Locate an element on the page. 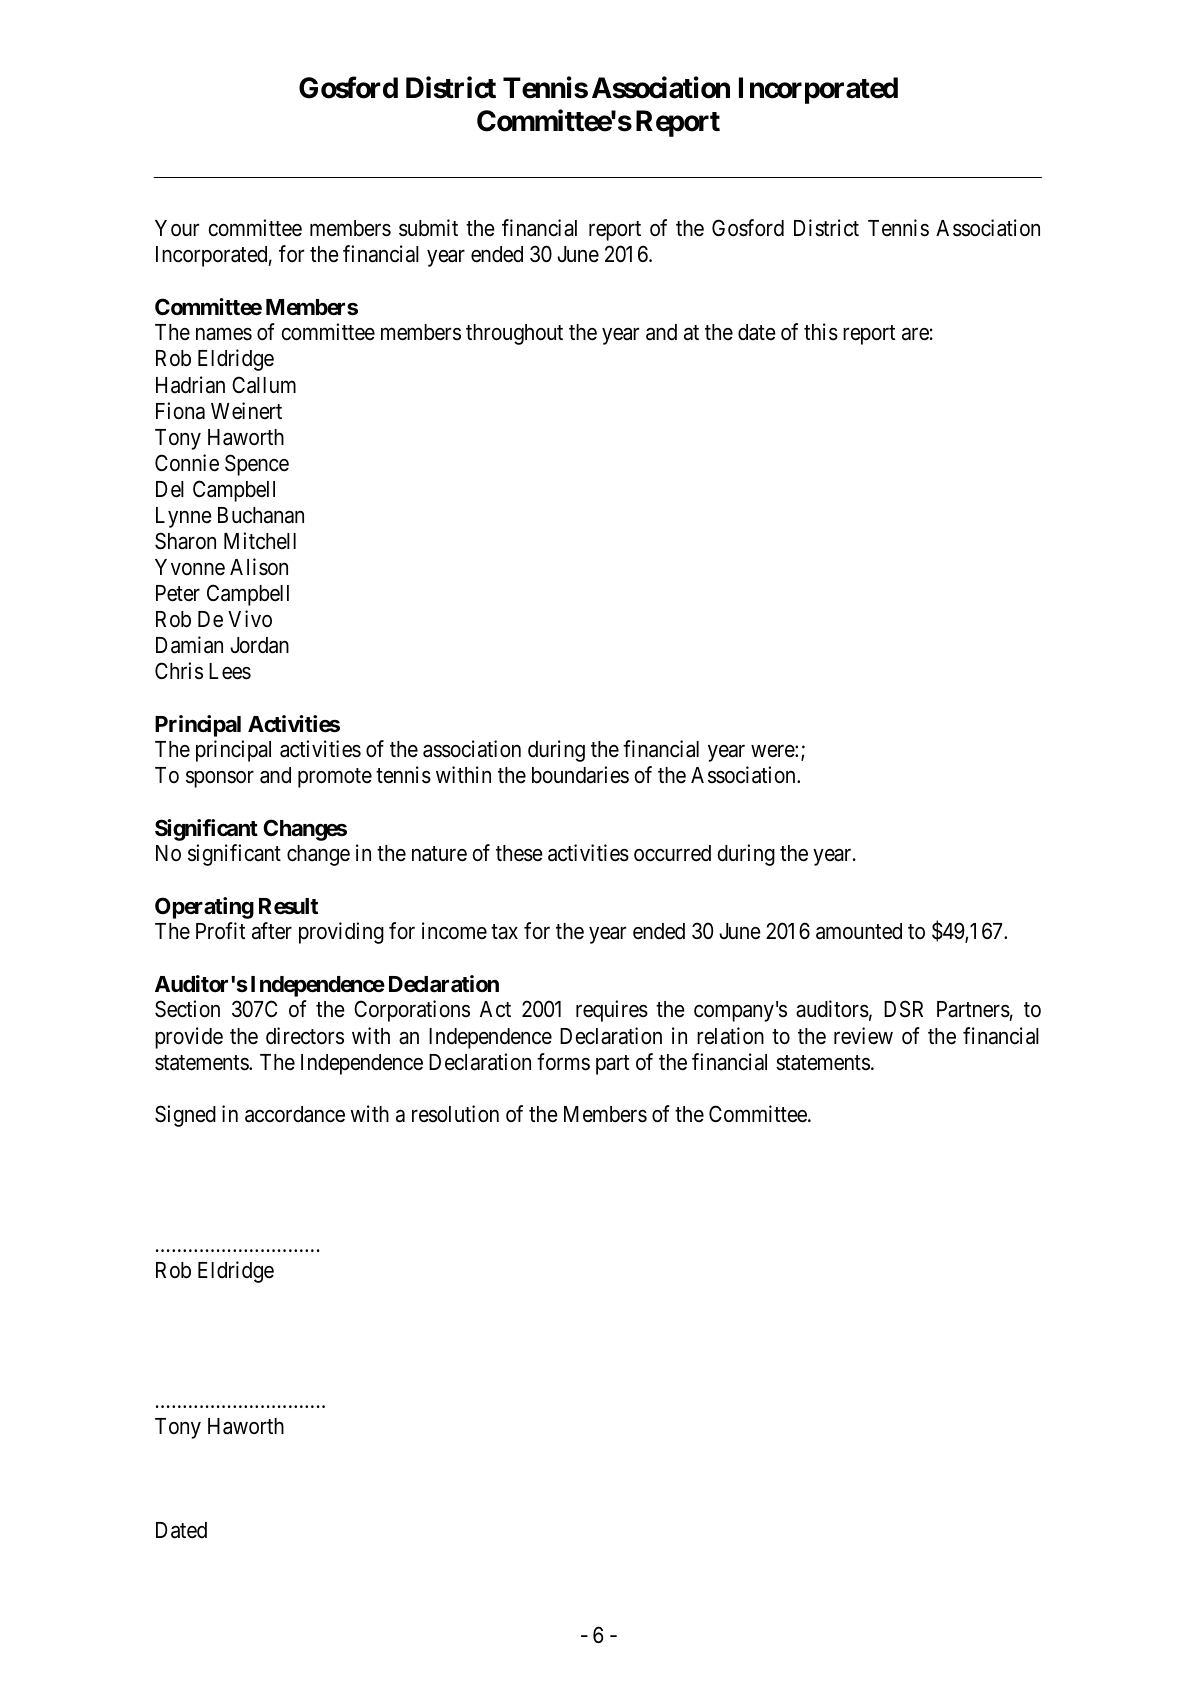 The image size is (1196, 1693). submit is located at coordinates (428, 228).
